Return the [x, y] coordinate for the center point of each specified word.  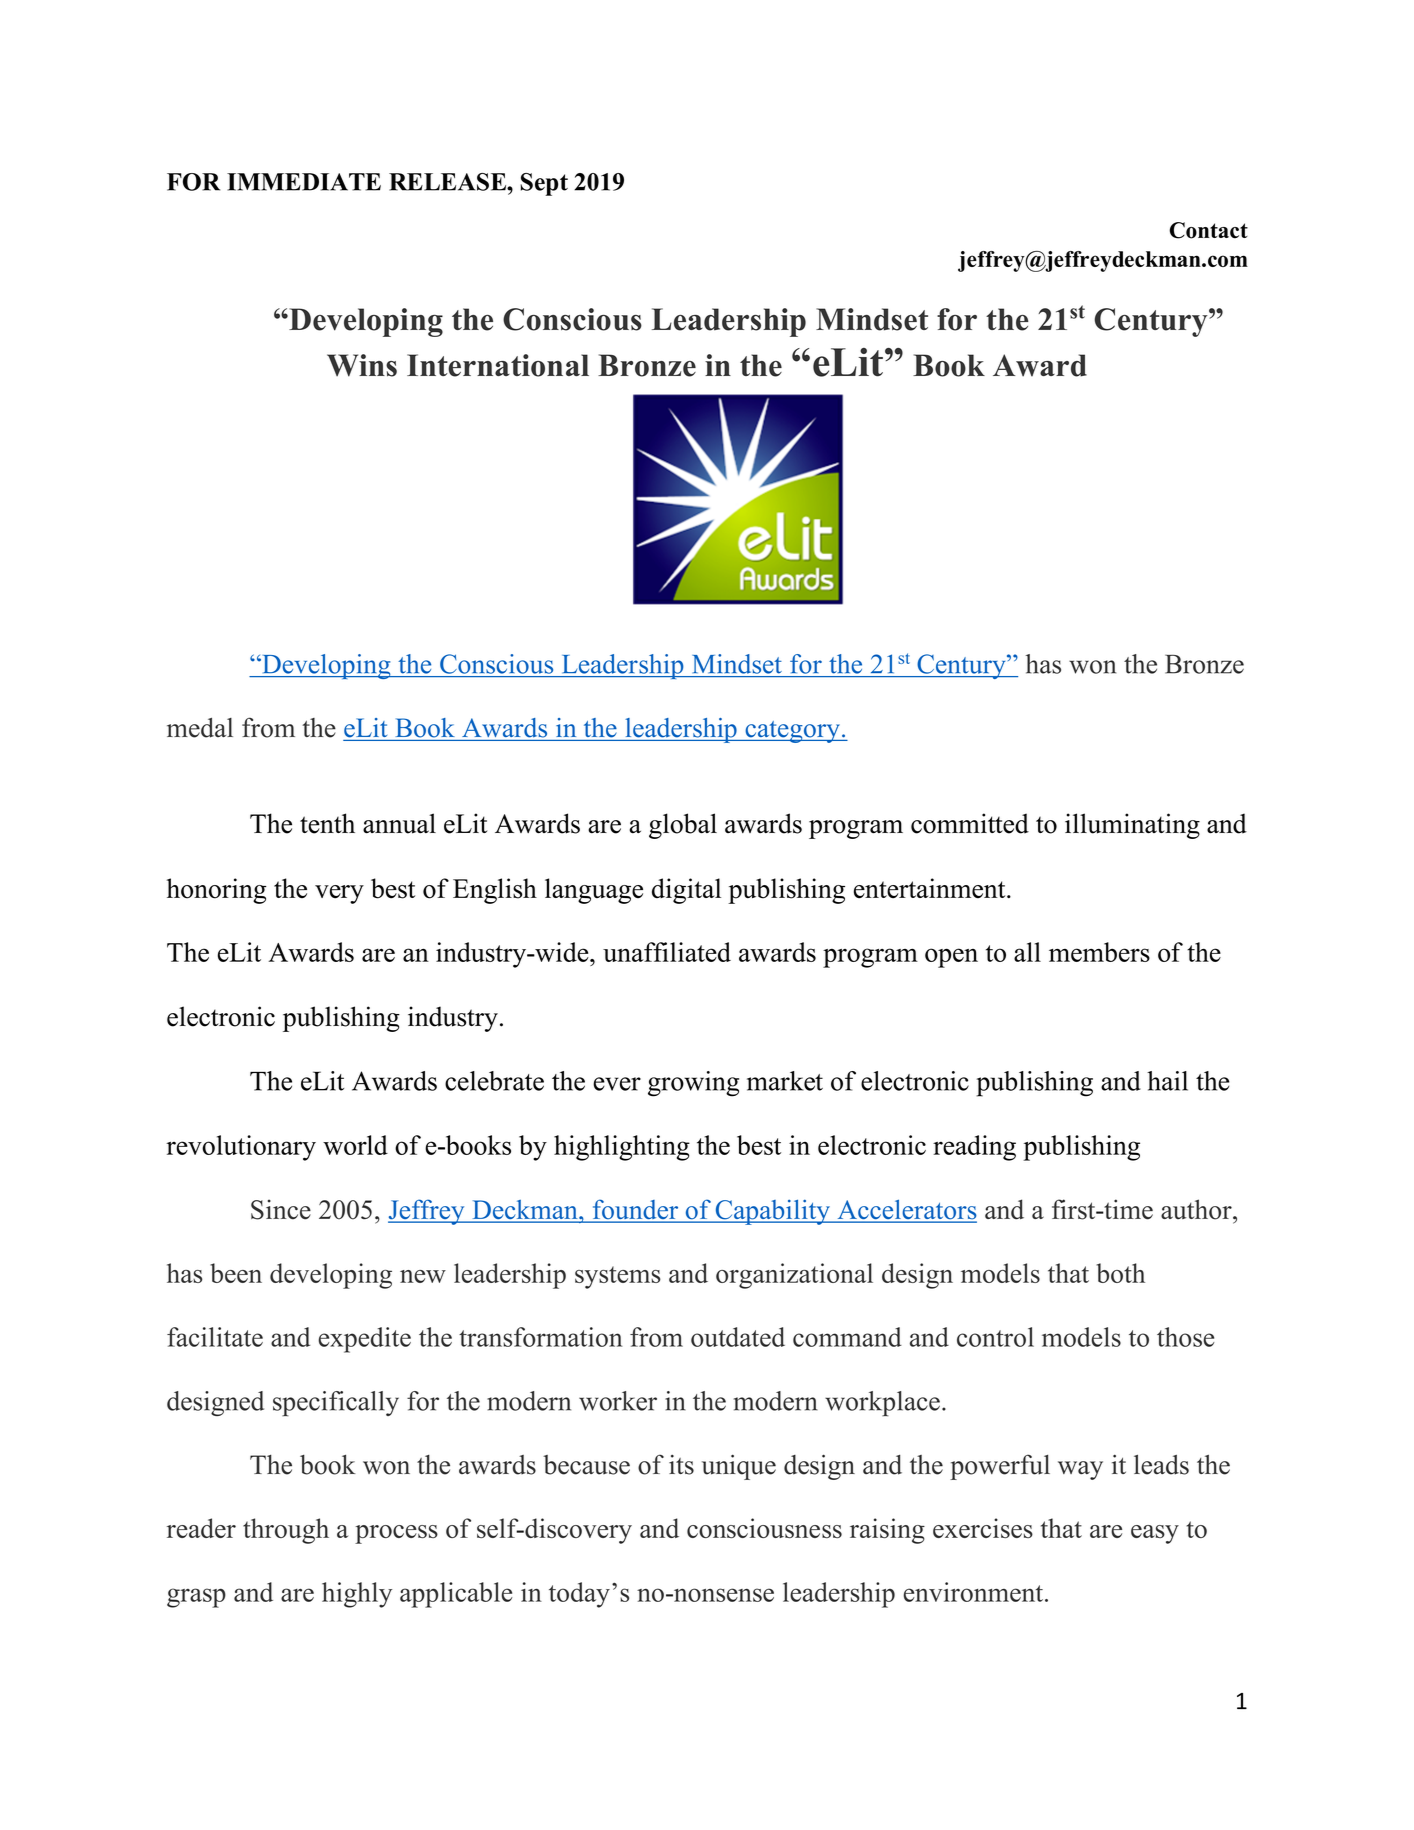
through [286, 1531]
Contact [1208, 230]
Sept [544, 184]
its [681, 1465]
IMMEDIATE [304, 182]
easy [1155, 1534]
